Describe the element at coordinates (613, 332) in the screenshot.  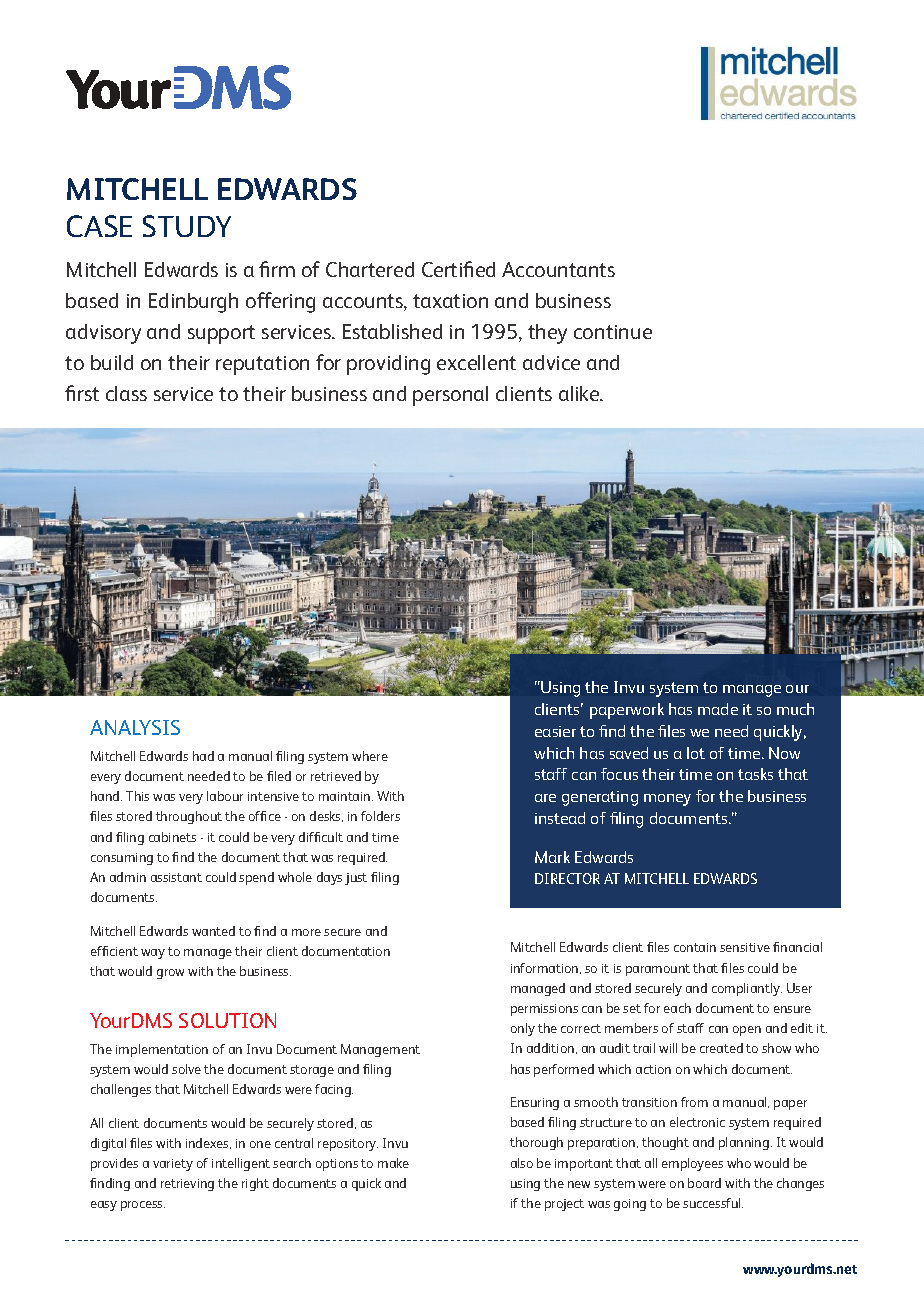
I see `continue` at that location.
